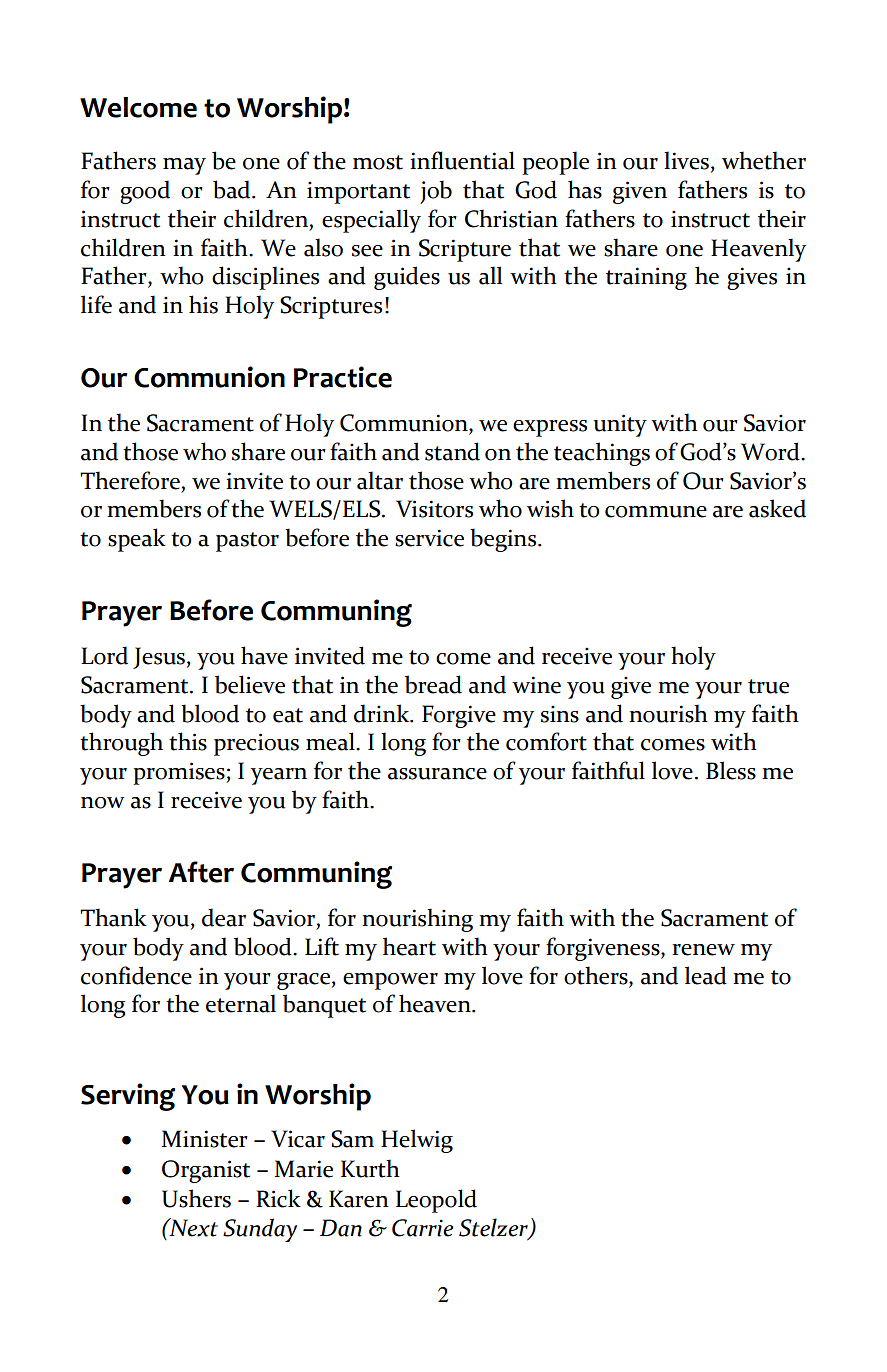 The image size is (887, 1372). Describe the element at coordinates (137, 540) in the image. I see `speak` at that location.
